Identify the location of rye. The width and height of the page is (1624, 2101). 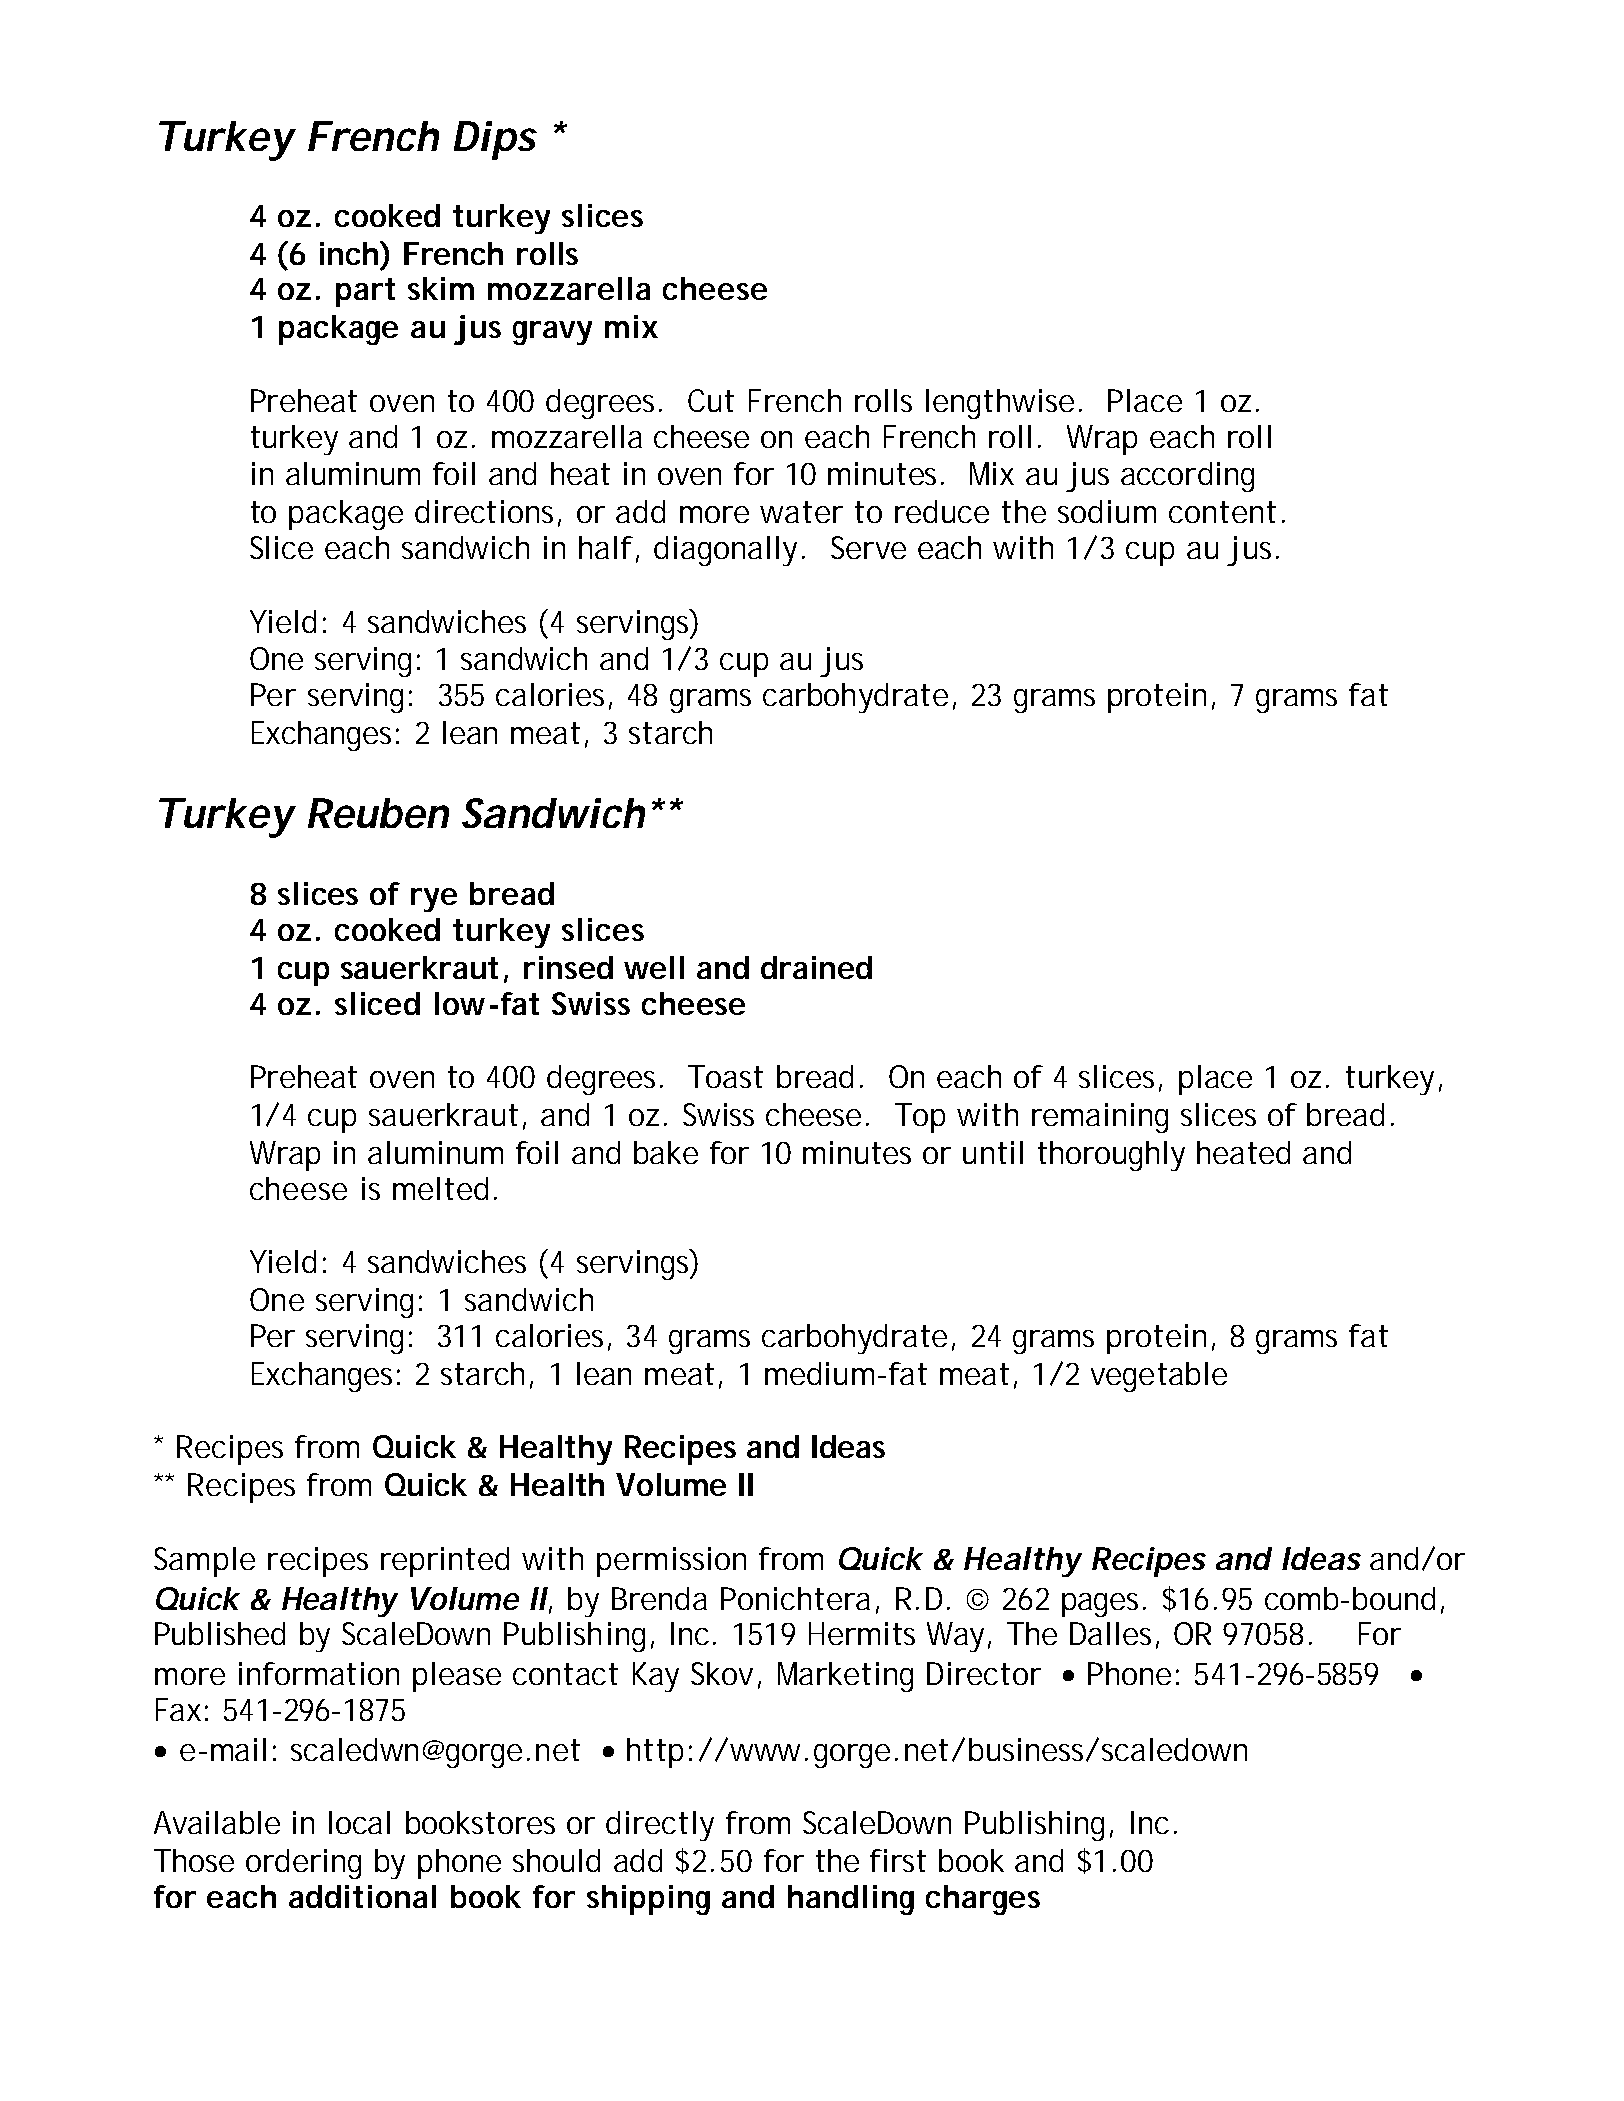
(434, 900).
